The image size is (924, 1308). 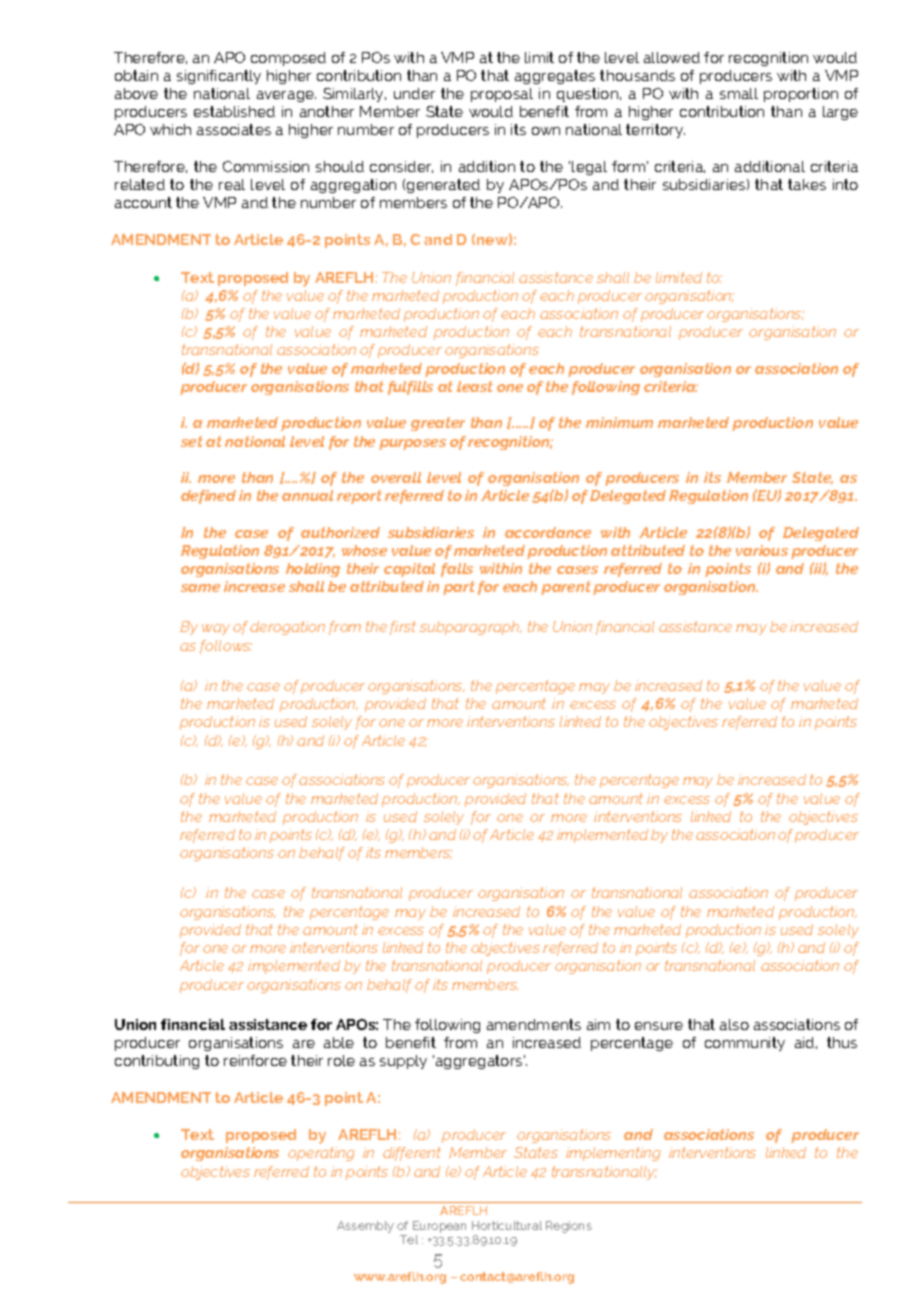 I want to click on reinforce, so click(x=255, y=1060).
